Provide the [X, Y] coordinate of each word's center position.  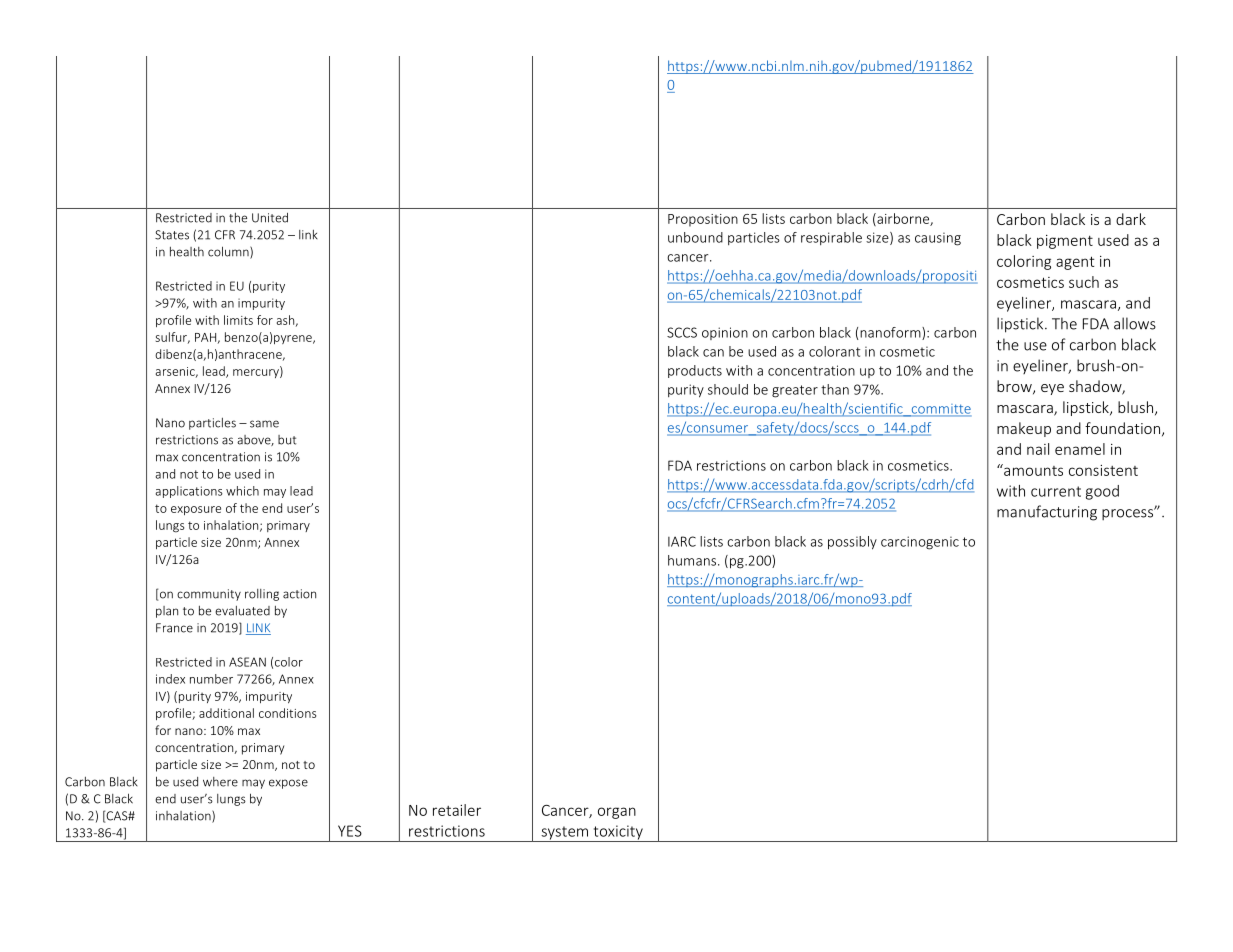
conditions [287, 713]
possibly [852, 543]
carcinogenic [920, 543]
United [270, 218]
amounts [1032, 470]
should [728, 389]
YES [350, 831]
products [695, 371]
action [299, 594]
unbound [695, 237]
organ [617, 813]
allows [1135, 323]
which [242, 491]
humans [692, 560]
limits [238, 320]
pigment [1065, 242]
